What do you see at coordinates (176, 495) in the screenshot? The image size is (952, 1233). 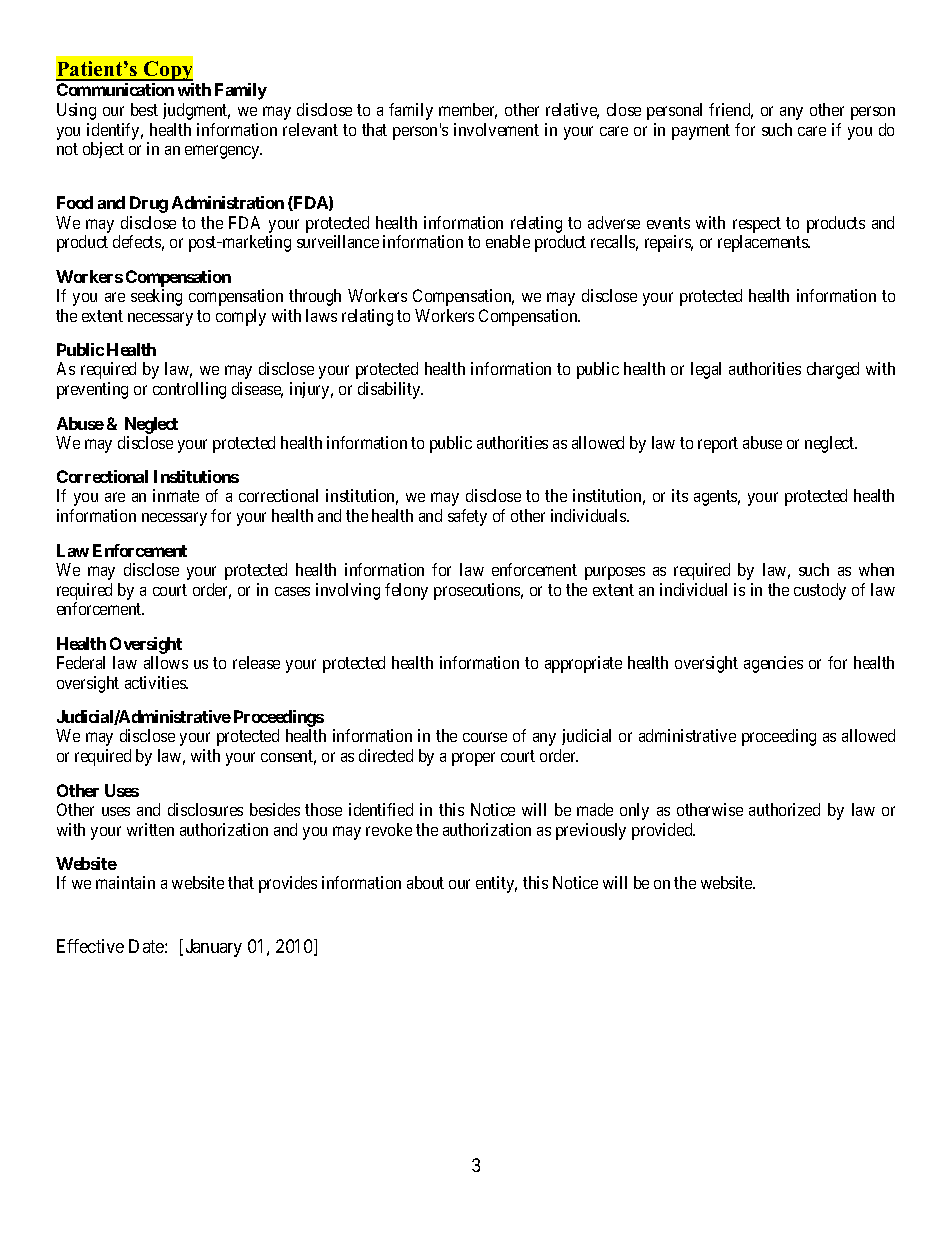 I see `inmate` at bounding box center [176, 495].
